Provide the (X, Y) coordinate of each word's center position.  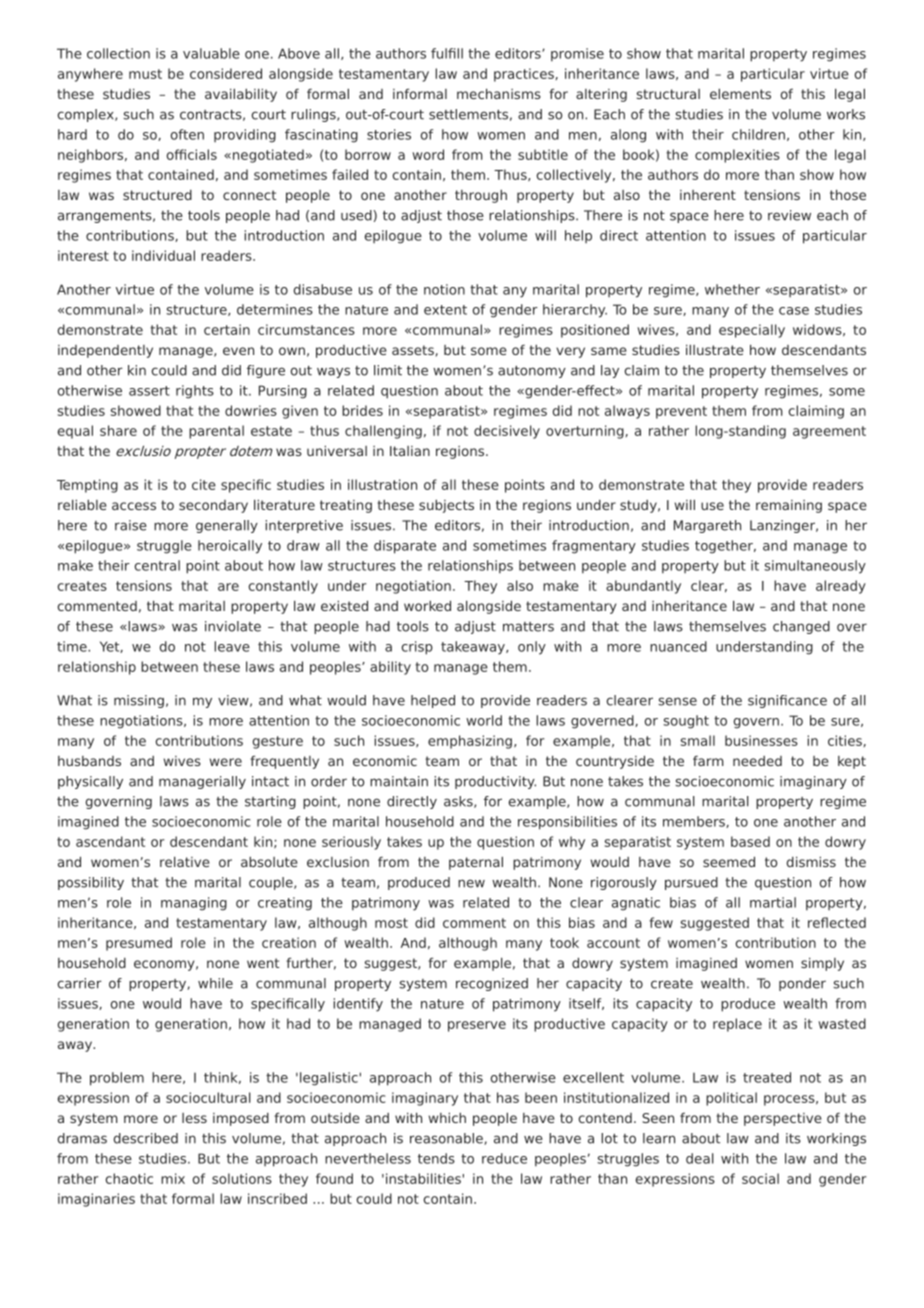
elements (740, 93)
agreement (829, 432)
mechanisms (499, 93)
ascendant (110, 841)
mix (173, 1178)
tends (436, 1158)
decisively (507, 432)
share (118, 430)
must (145, 74)
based (750, 841)
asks (459, 802)
